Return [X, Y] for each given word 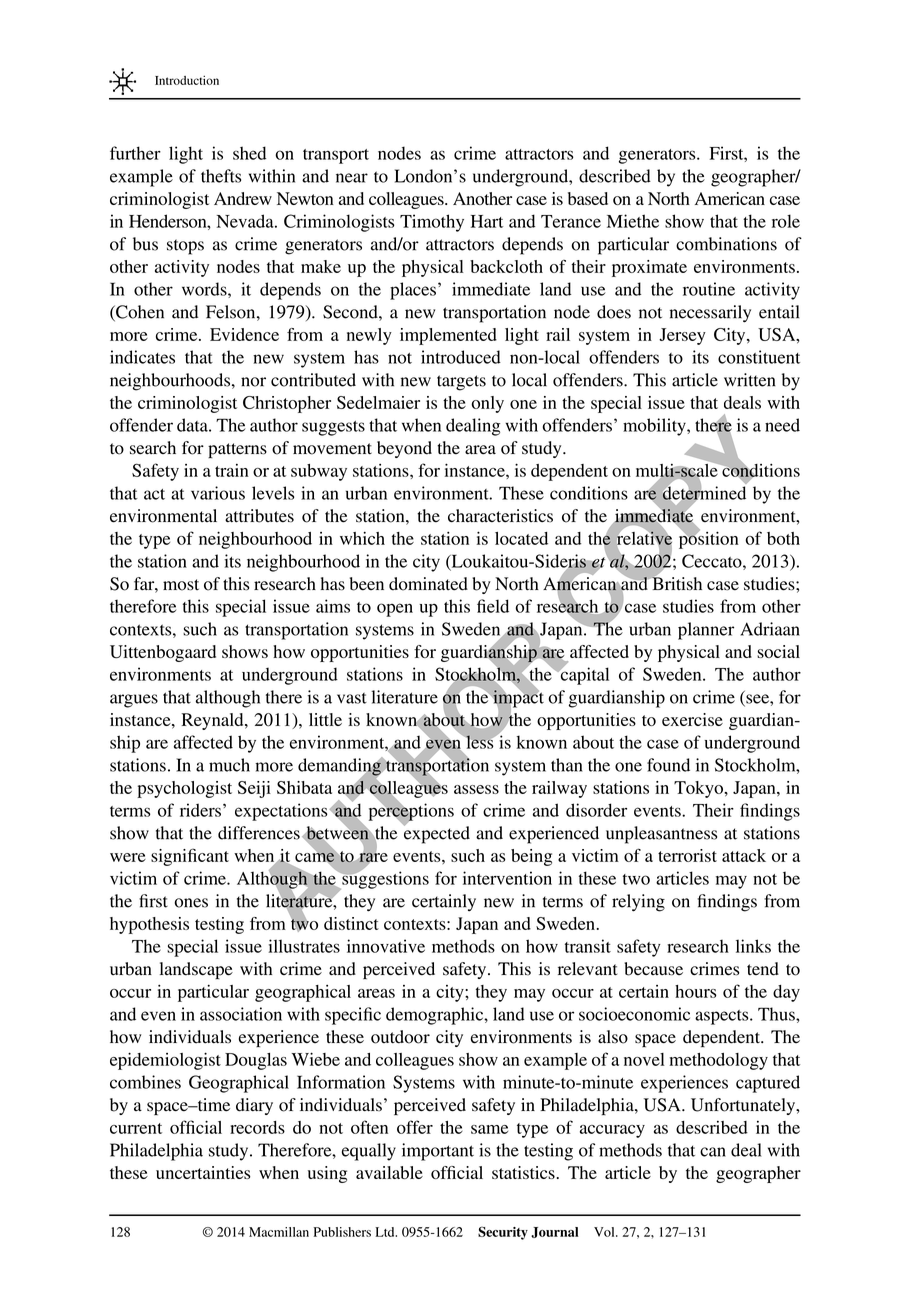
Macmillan [279, 1232]
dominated [428, 584]
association [241, 1014]
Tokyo [699, 789]
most [181, 585]
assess [476, 789]
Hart [487, 221]
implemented [448, 336]
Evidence [244, 334]
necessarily [710, 314]
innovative [386, 946]
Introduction [187, 80]
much [229, 765]
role [786, 221]
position [709, 539]
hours [696, 991]
